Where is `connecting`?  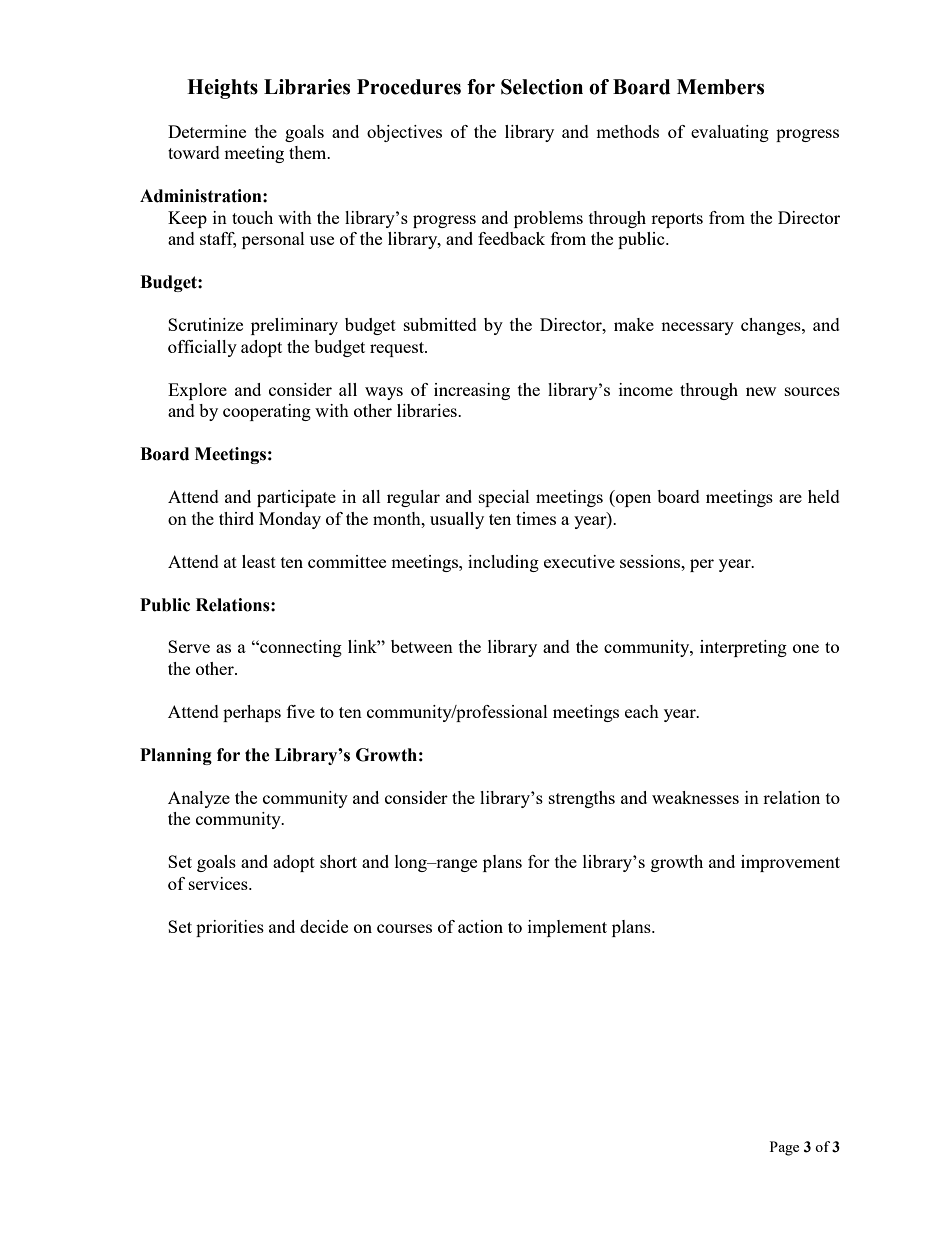 connecting is located at coordinates (300, 648).
